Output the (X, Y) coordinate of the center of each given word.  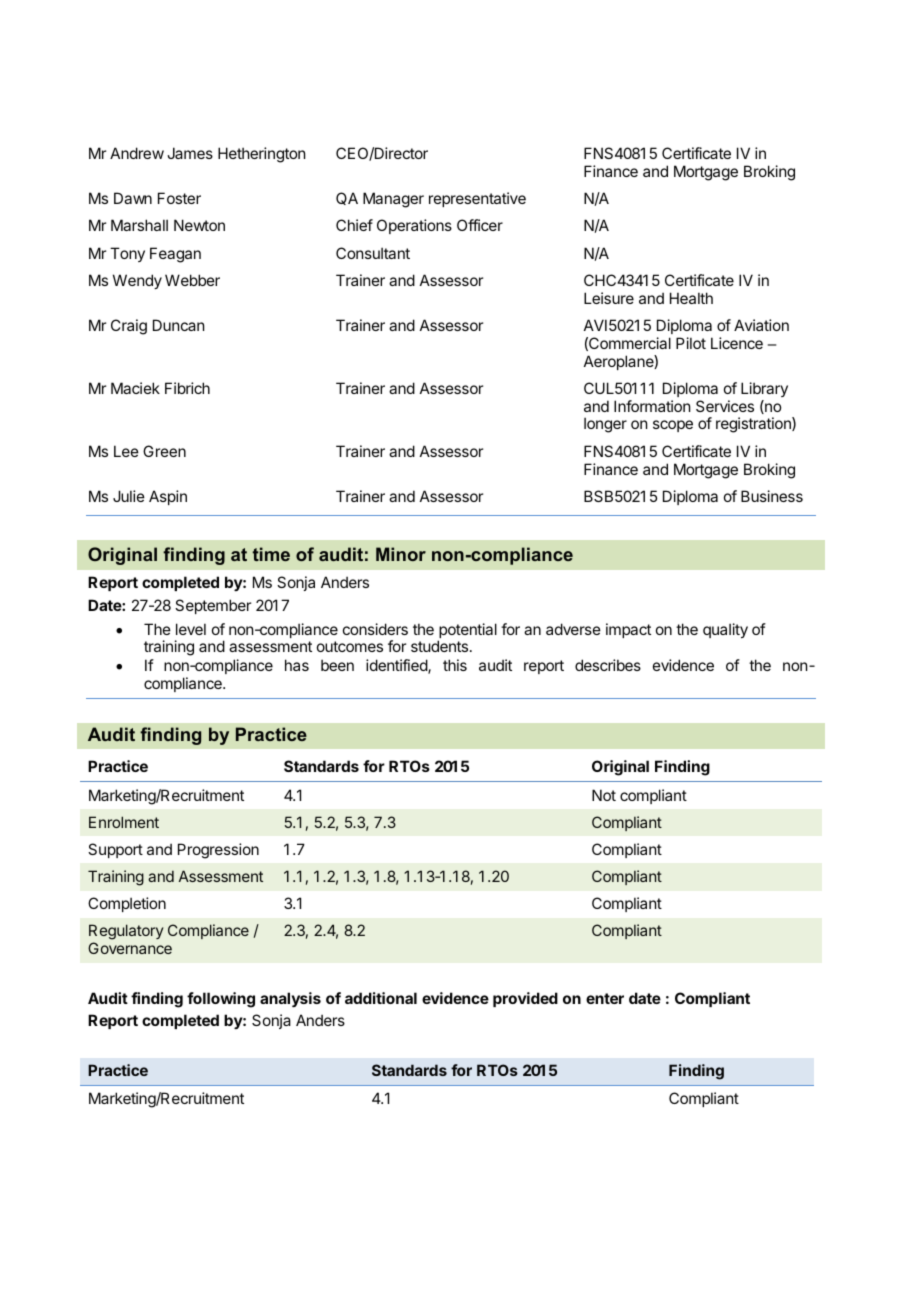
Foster (179, 198)
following (221, 1000)
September (213, 606)
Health (691, 298)
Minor (401, 554)
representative (477, 199)
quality (725, 630)
